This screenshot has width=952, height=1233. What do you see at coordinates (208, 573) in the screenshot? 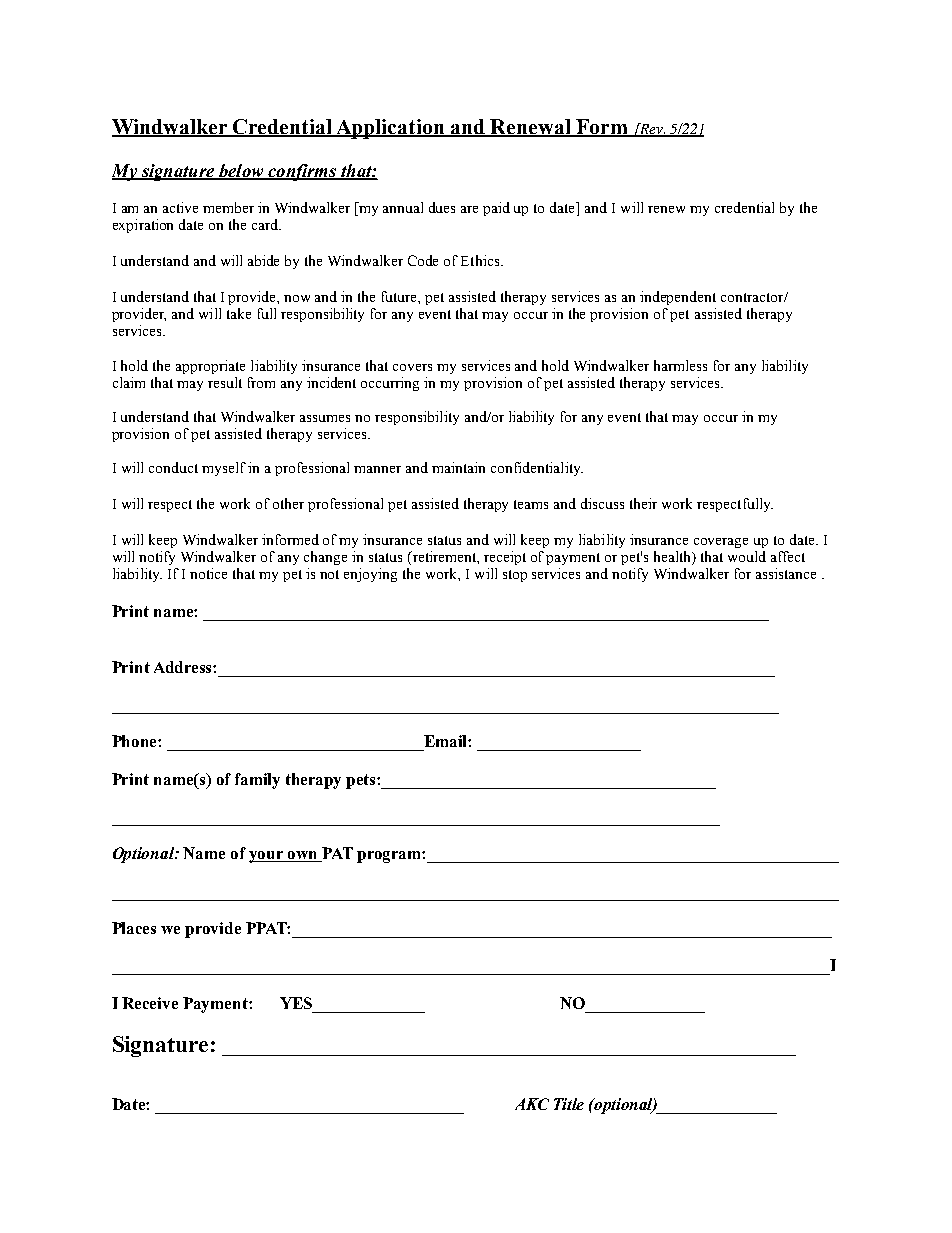
I see `notice` at bounding box center [208, 573].
